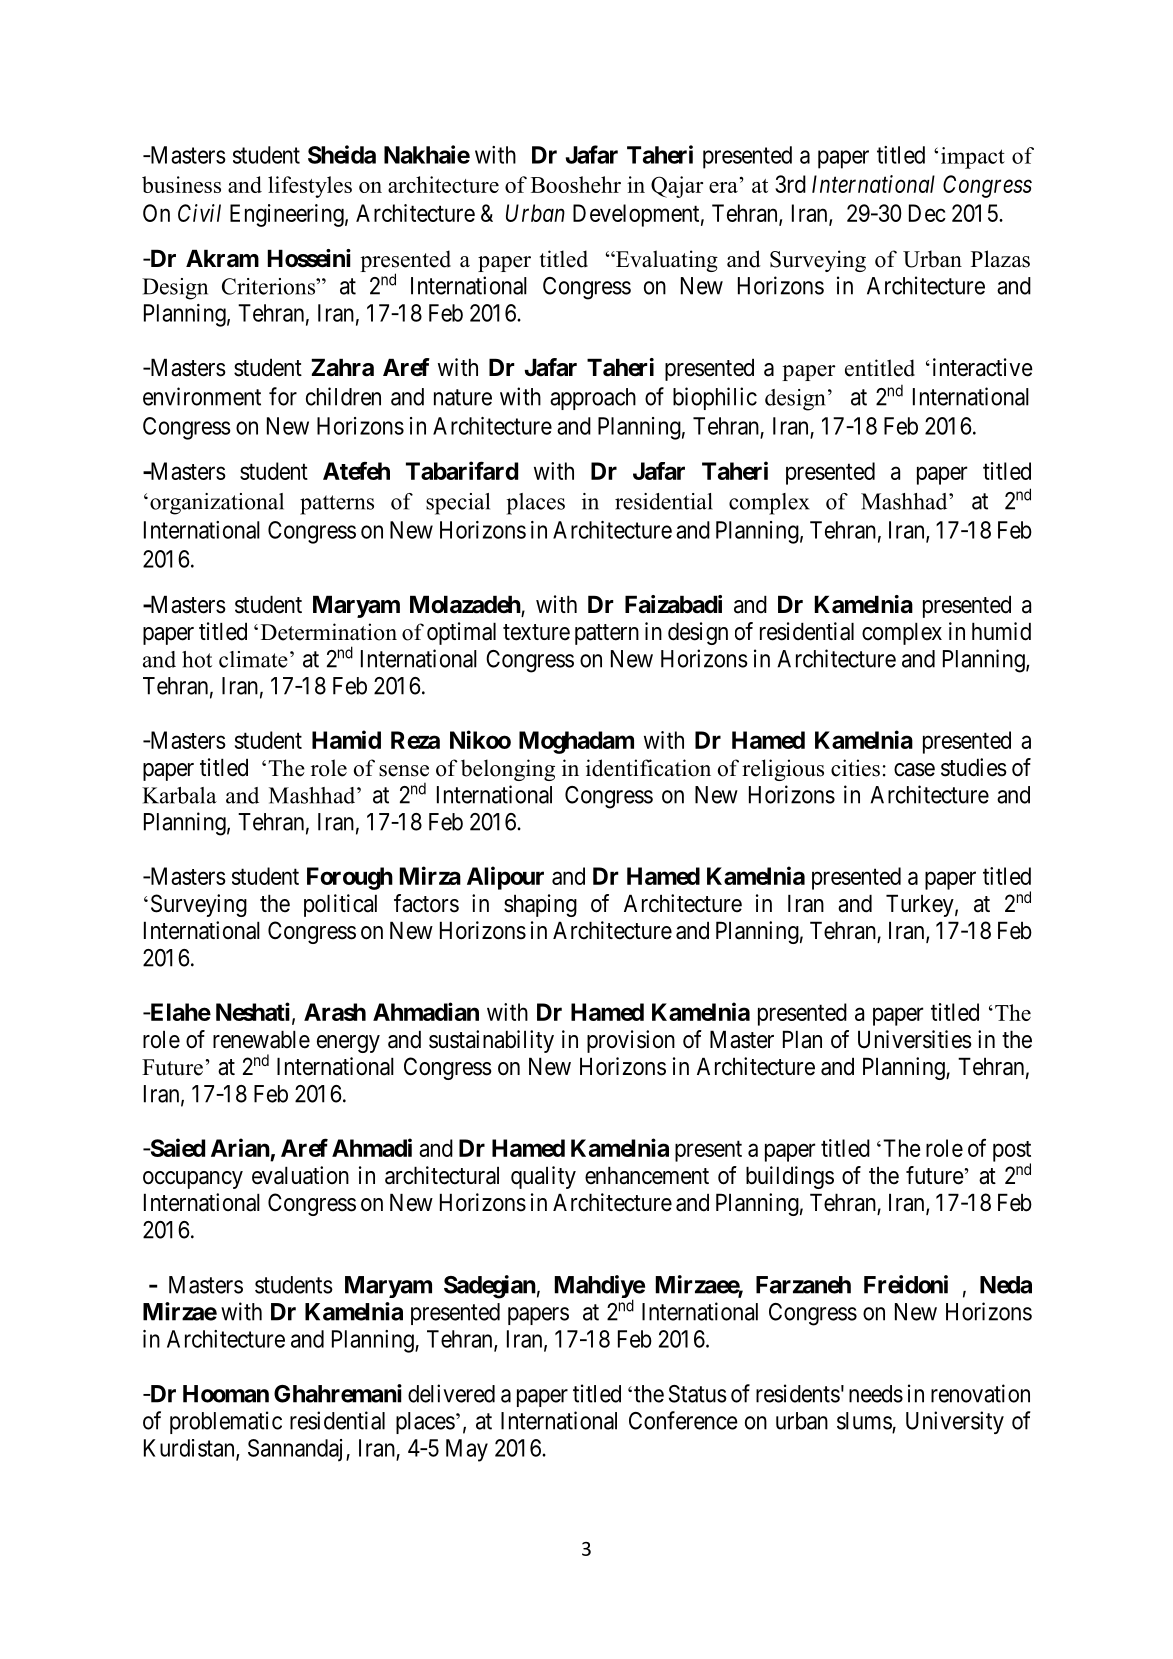 The width and height of the screenshot is (1173, 1659). I want to click on renewable, so click(261, 1039).
